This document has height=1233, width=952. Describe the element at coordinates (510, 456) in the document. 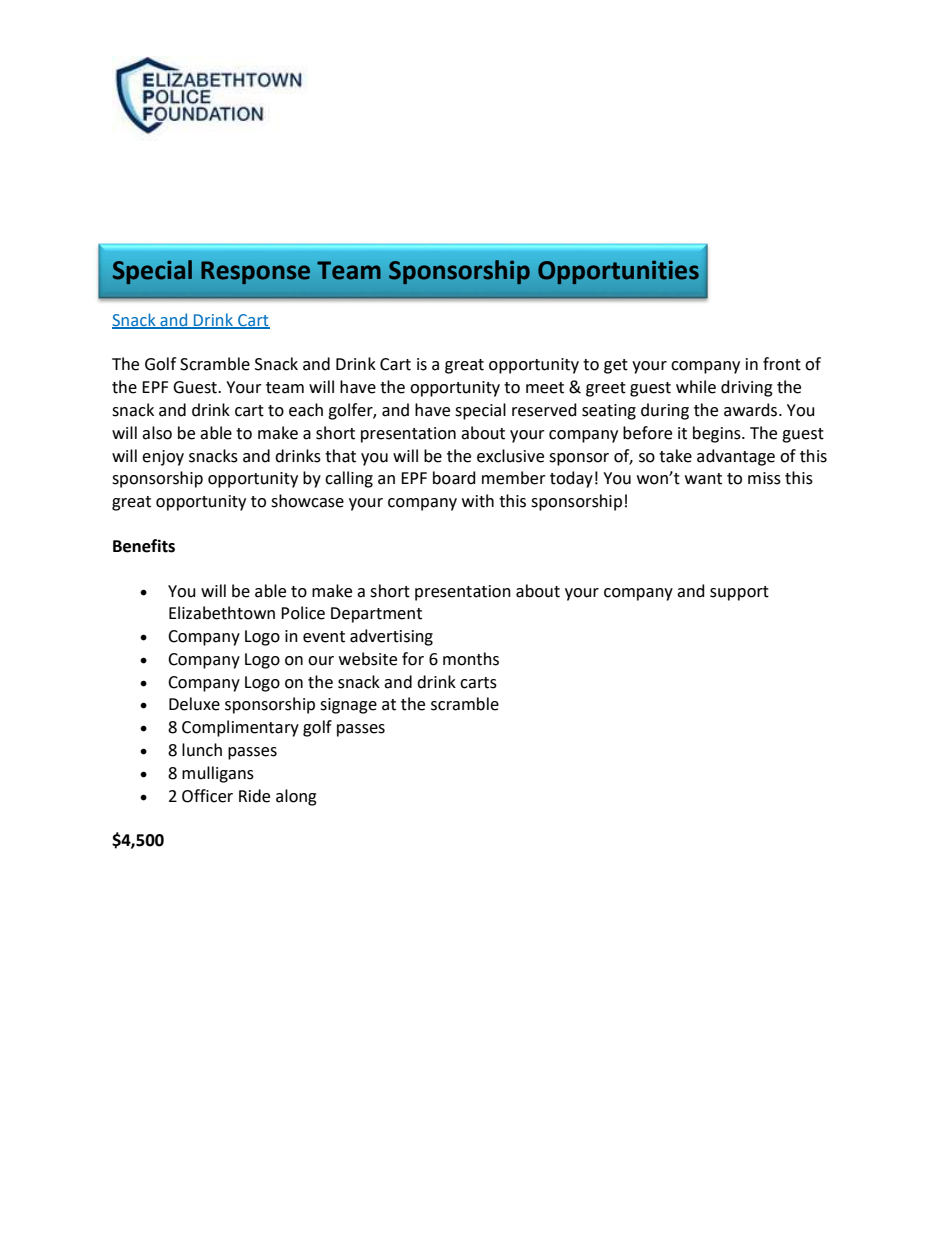

I see `exclusive` at that location.
